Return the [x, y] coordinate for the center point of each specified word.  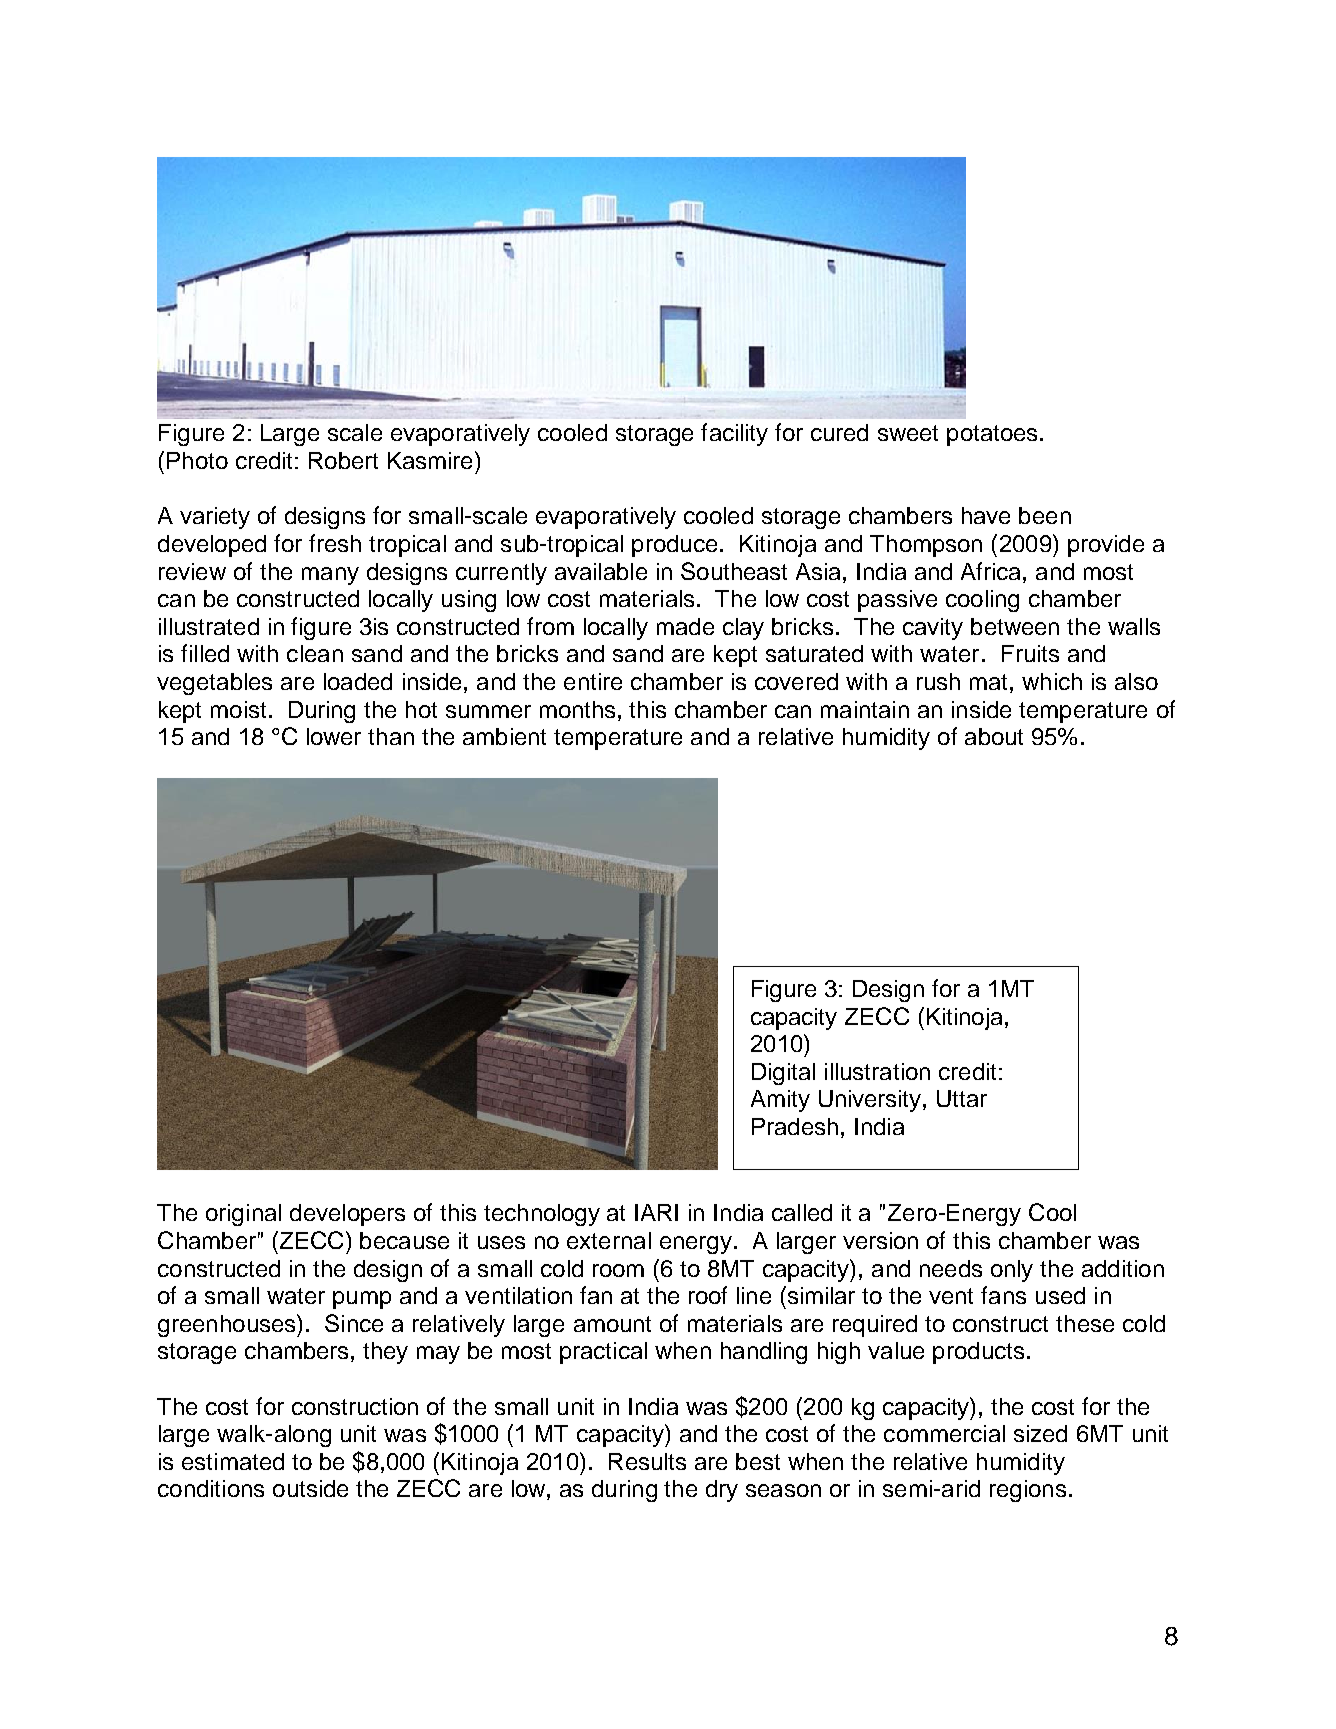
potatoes [992, 435]
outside [310, 1488]
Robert [343, 460]
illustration [877, 1071]
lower [334, 736]
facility [734, 434]
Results [647, 1461]
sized [1040, 1433]
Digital [783, 1074]
